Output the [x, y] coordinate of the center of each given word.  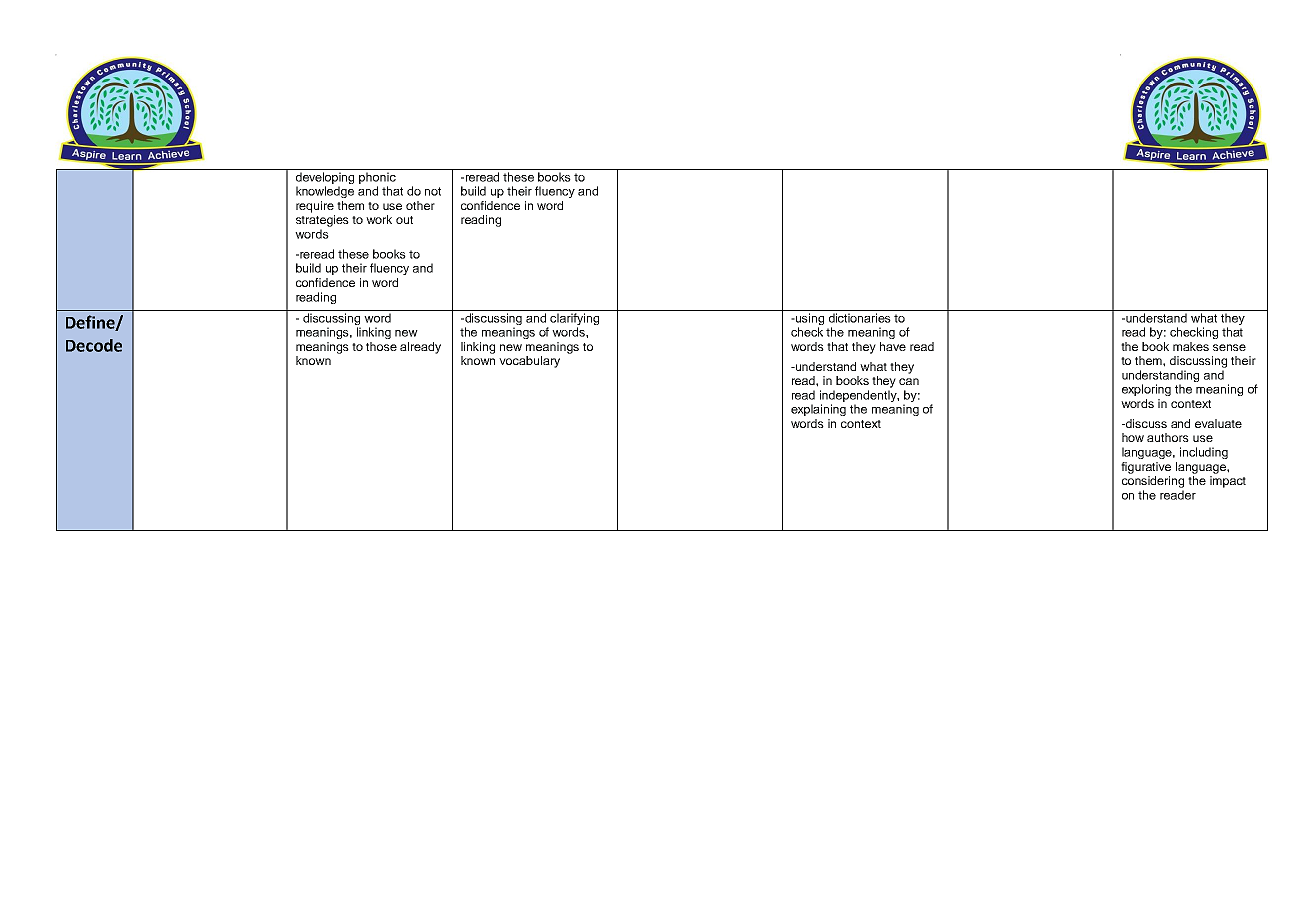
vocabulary [529, 362]
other [420, 205]
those [381, 346]
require [315, 207]
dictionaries [860, 318]
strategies [322, 221]
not [433, 191]
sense [1229, 347]
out [404, 220]
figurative [1146, 468]
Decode [94, 345]
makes [1191, 346]
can [909, 381]
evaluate [1218, 423]
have [893, 346]
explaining [818, 410]
